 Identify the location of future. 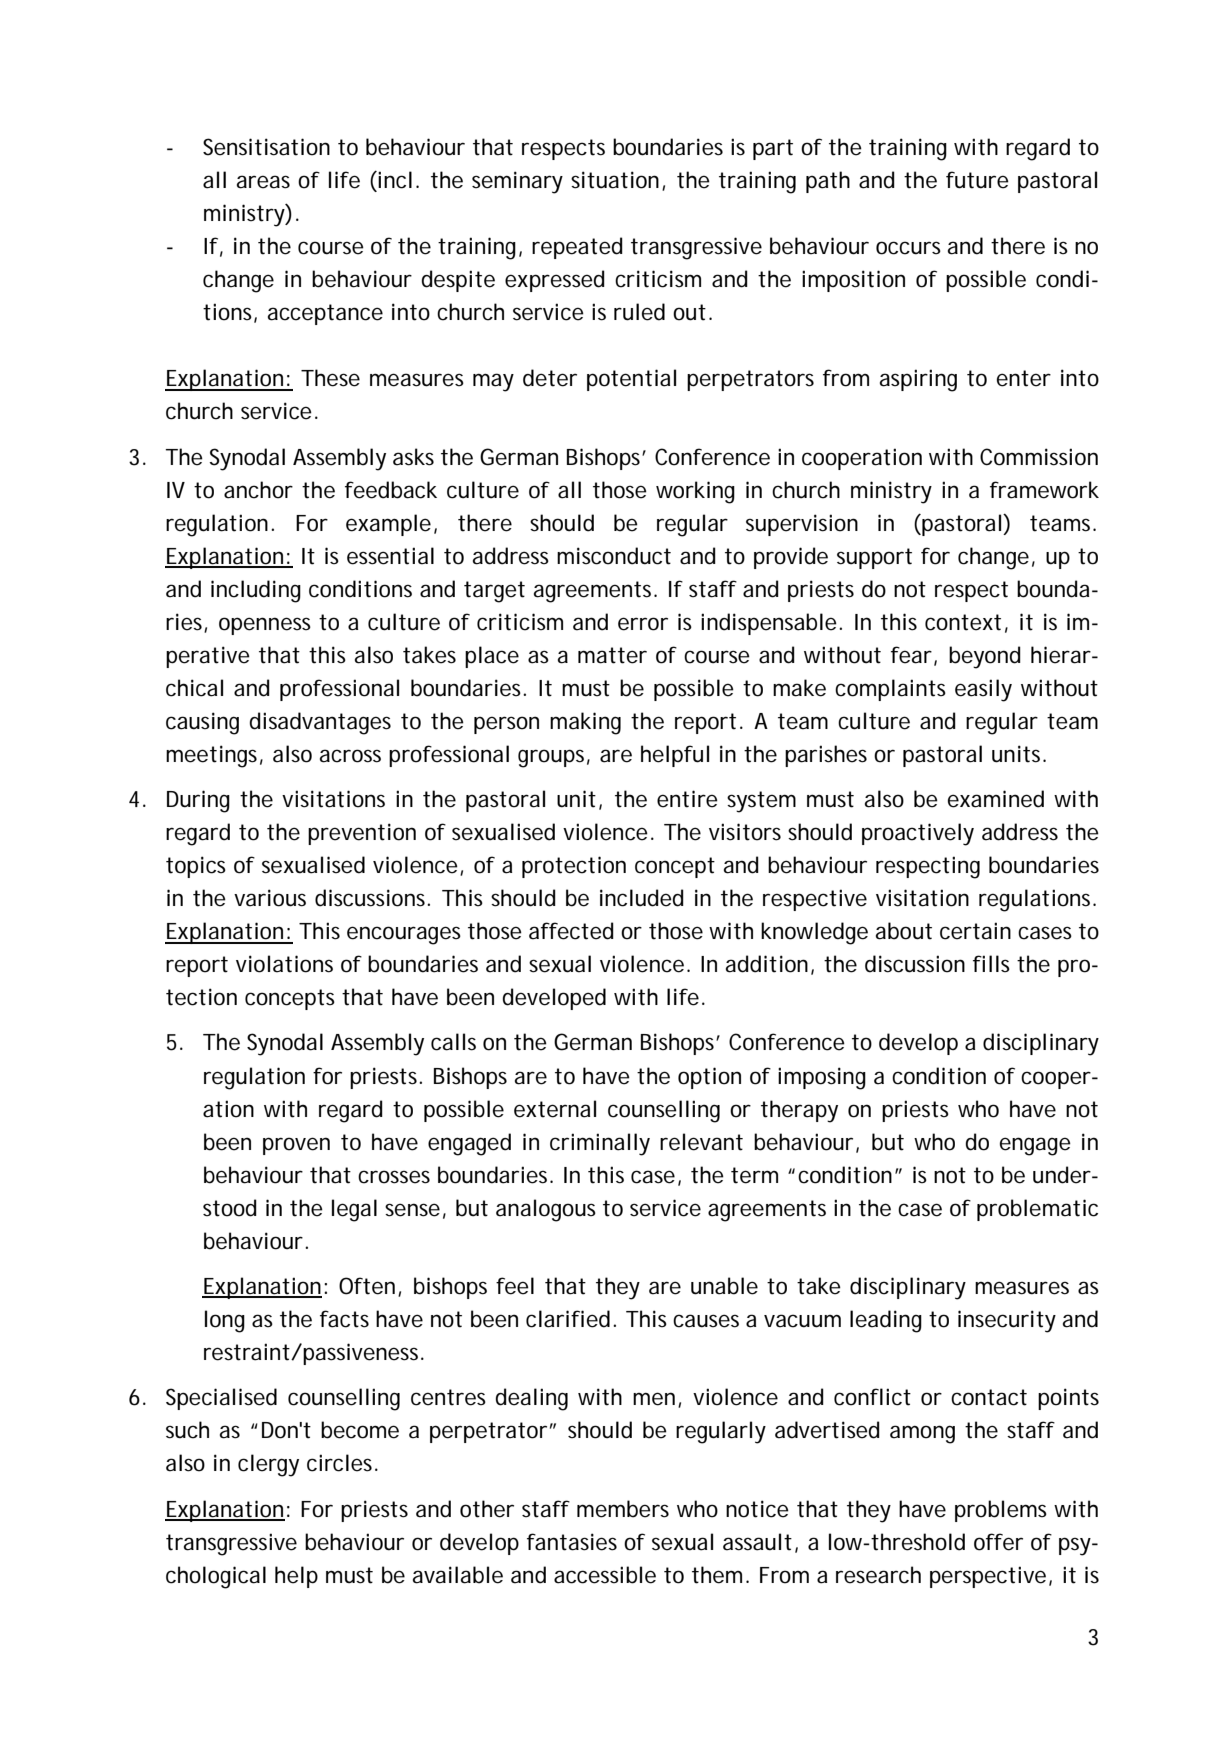
(977, 180).
